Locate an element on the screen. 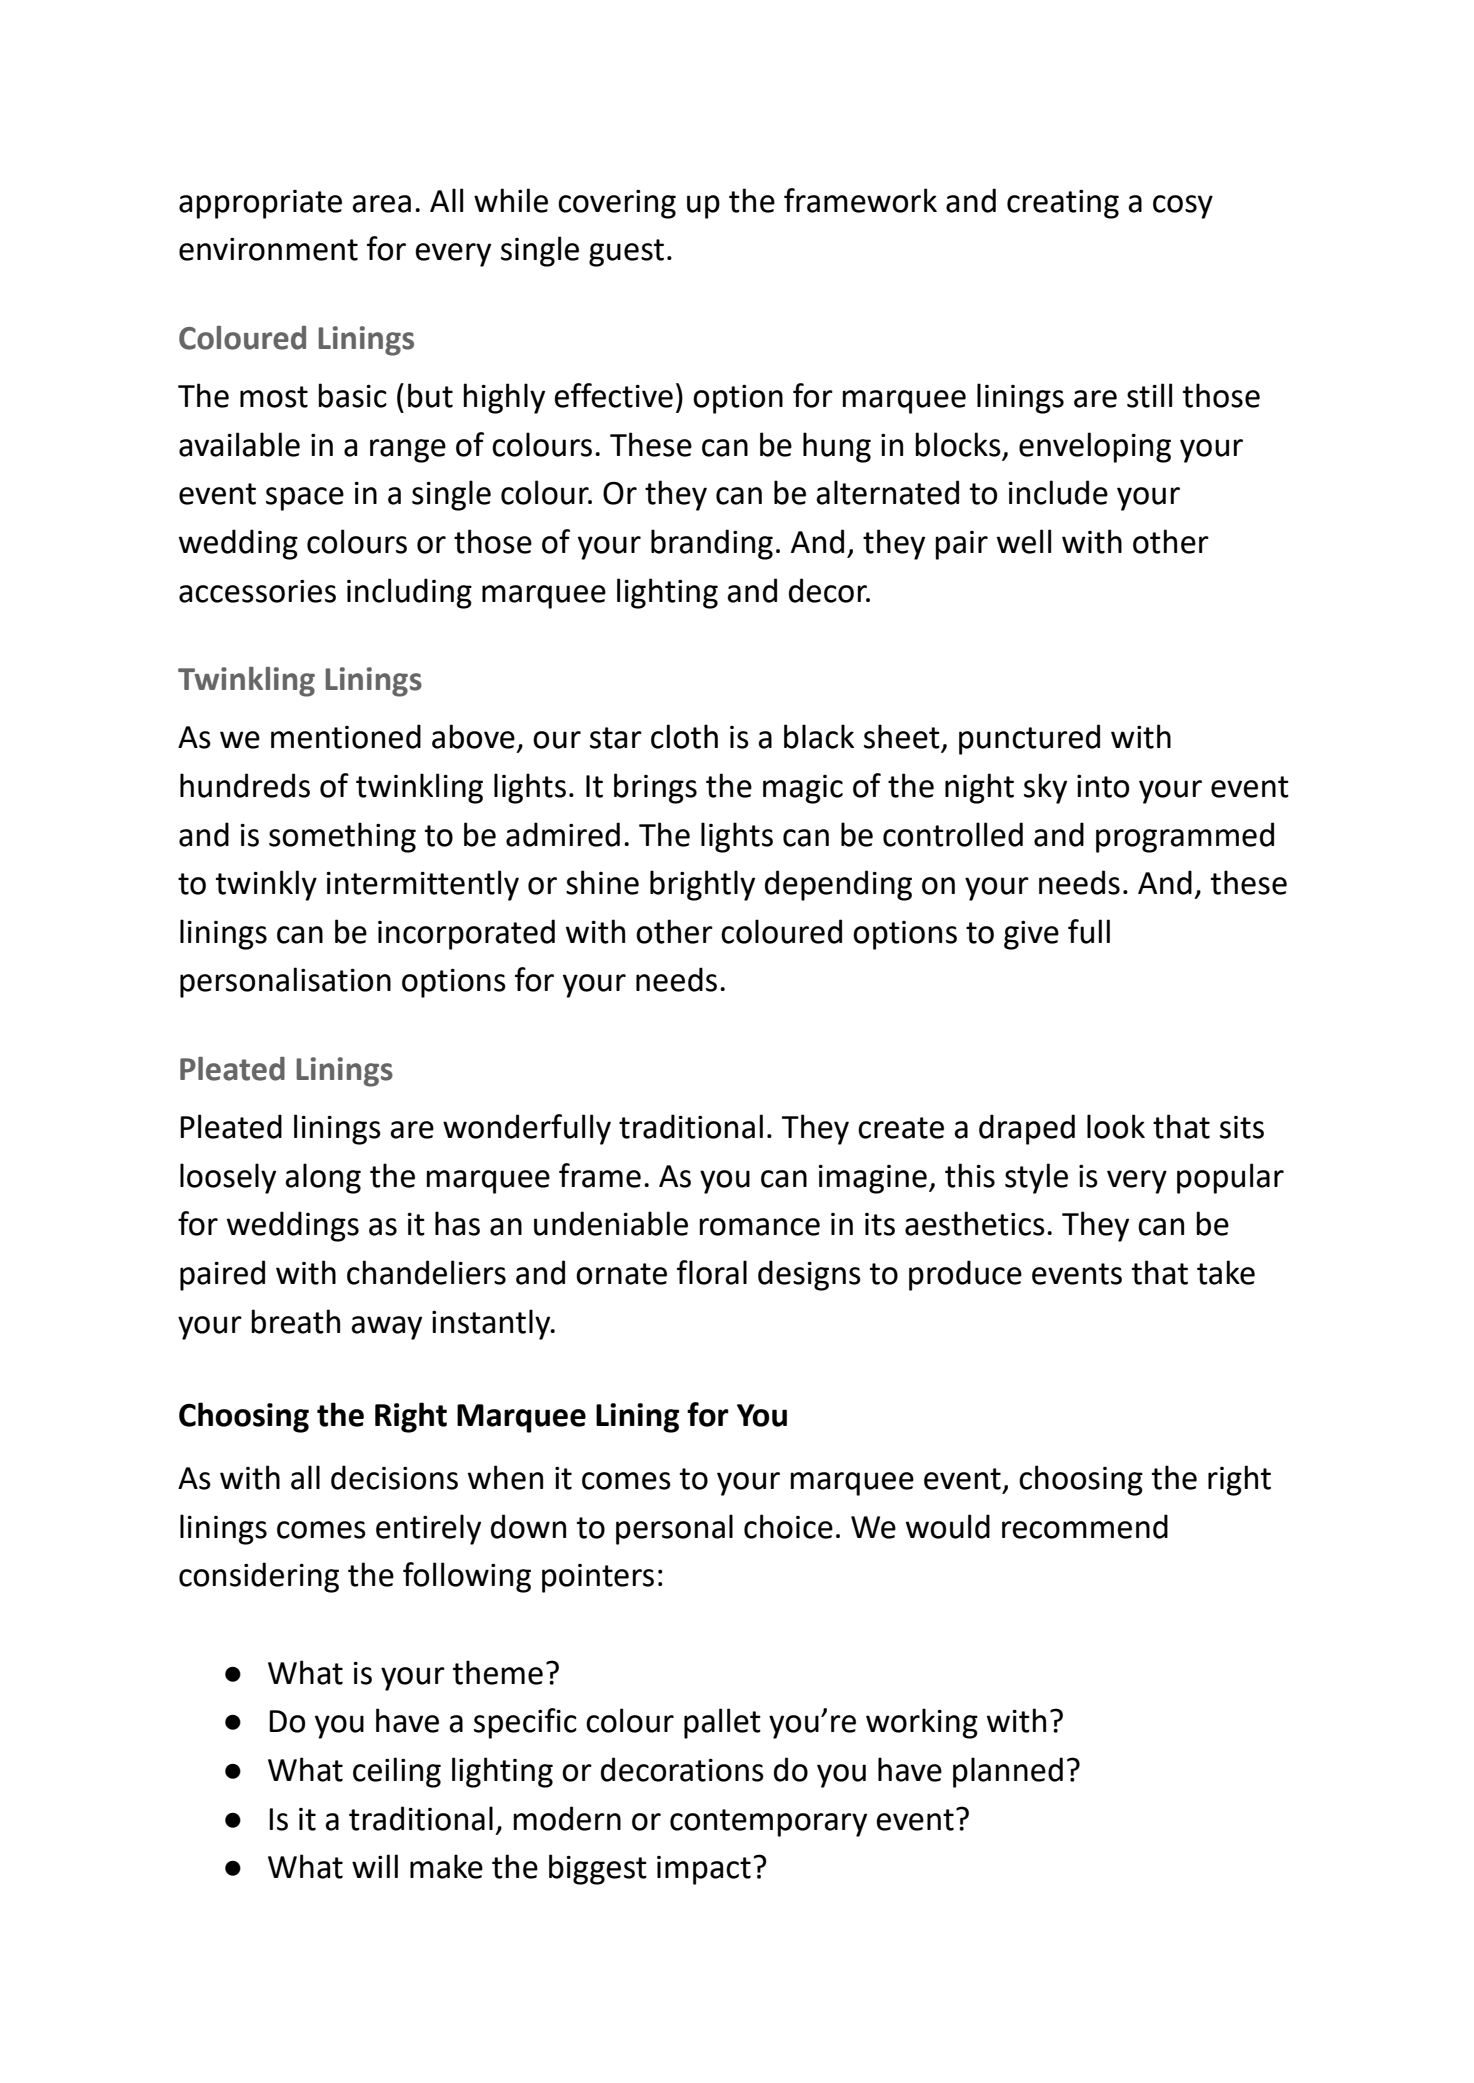 The width and height of the screenshot is (1474, 2083). create is located at coordinates (901, 1128).
